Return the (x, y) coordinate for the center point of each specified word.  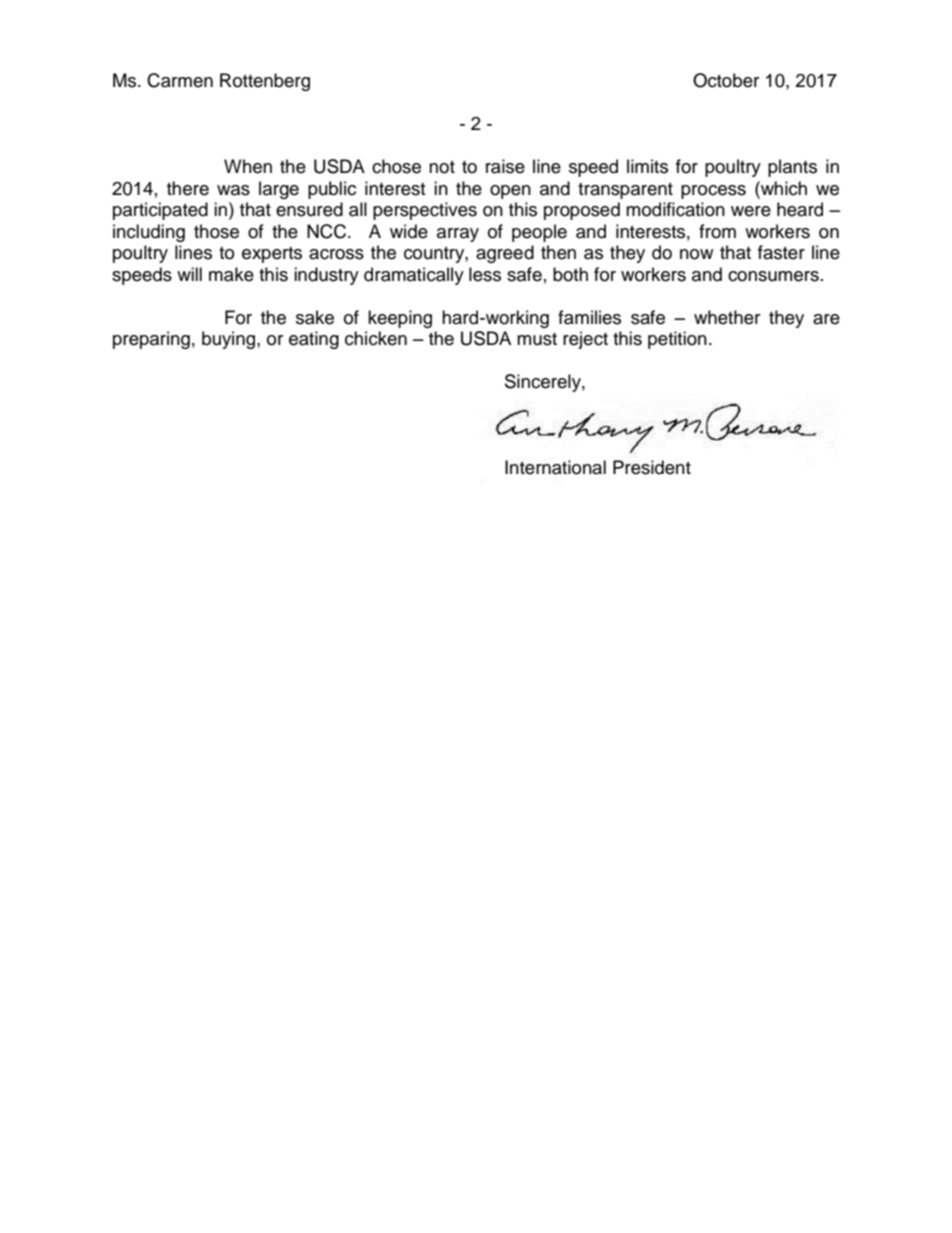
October (726, 80)
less (485, 274)
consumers (773, 276)
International (555, 467)
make (231, 274)
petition (677, 340)
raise (505, 166)
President (652, 467)
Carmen (180, 80)
